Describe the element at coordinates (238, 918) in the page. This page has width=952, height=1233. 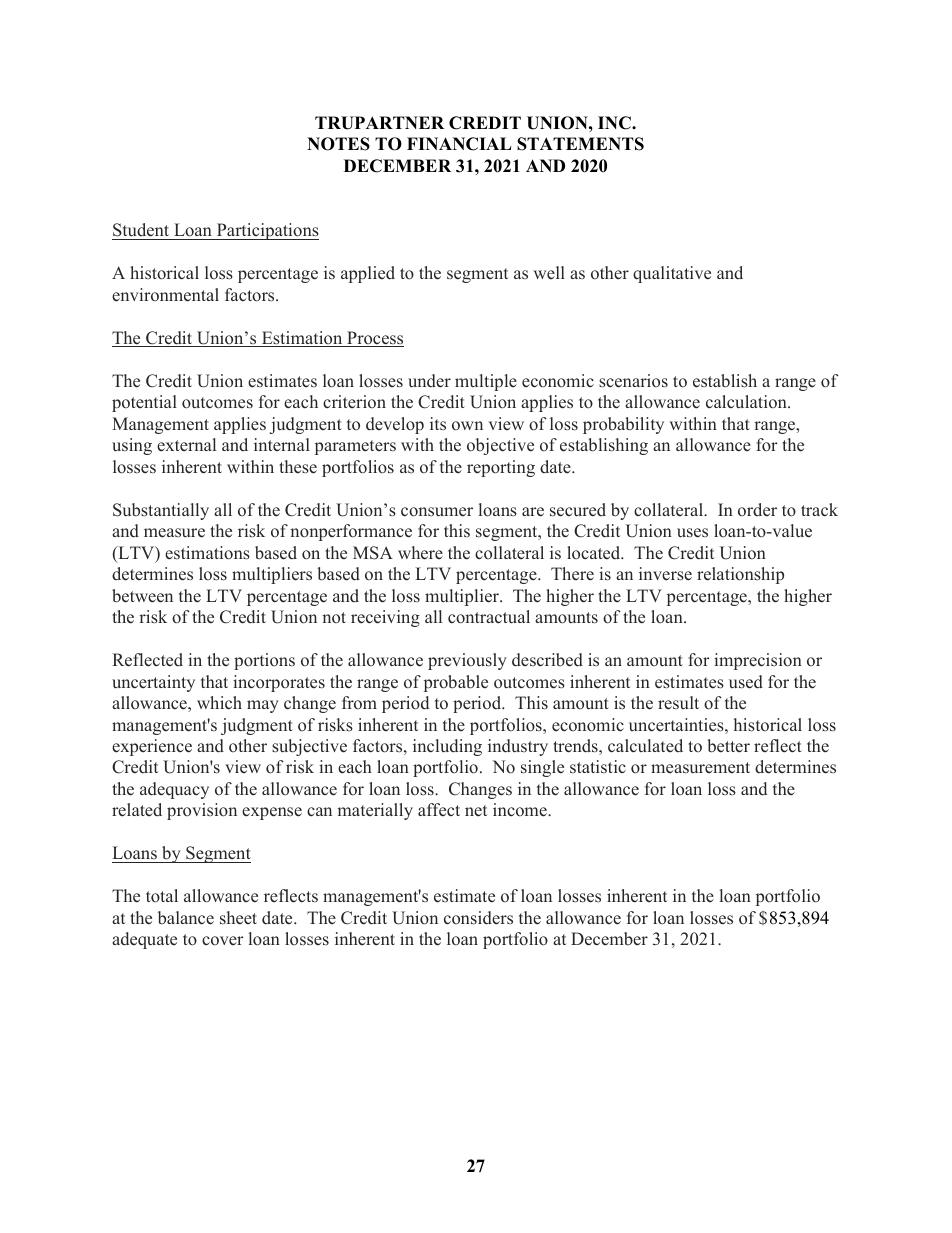
I see `sheet` at that location.
